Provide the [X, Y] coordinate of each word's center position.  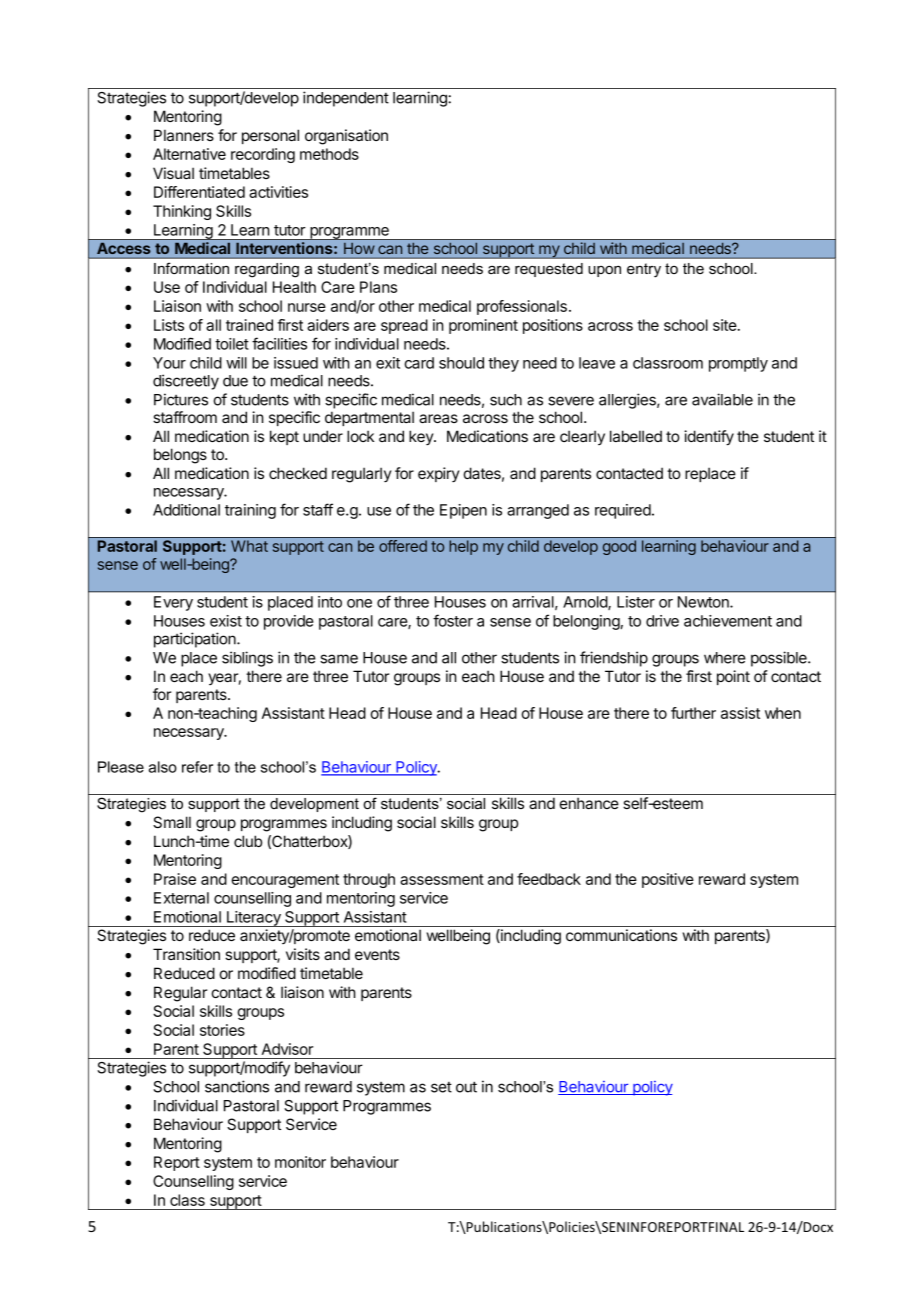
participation [196, 640]
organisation [346, 137]
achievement [728, 621]
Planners [184, 135]
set [441, 1087]
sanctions [237, 1086]
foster [453, 620]
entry [644, 270]
